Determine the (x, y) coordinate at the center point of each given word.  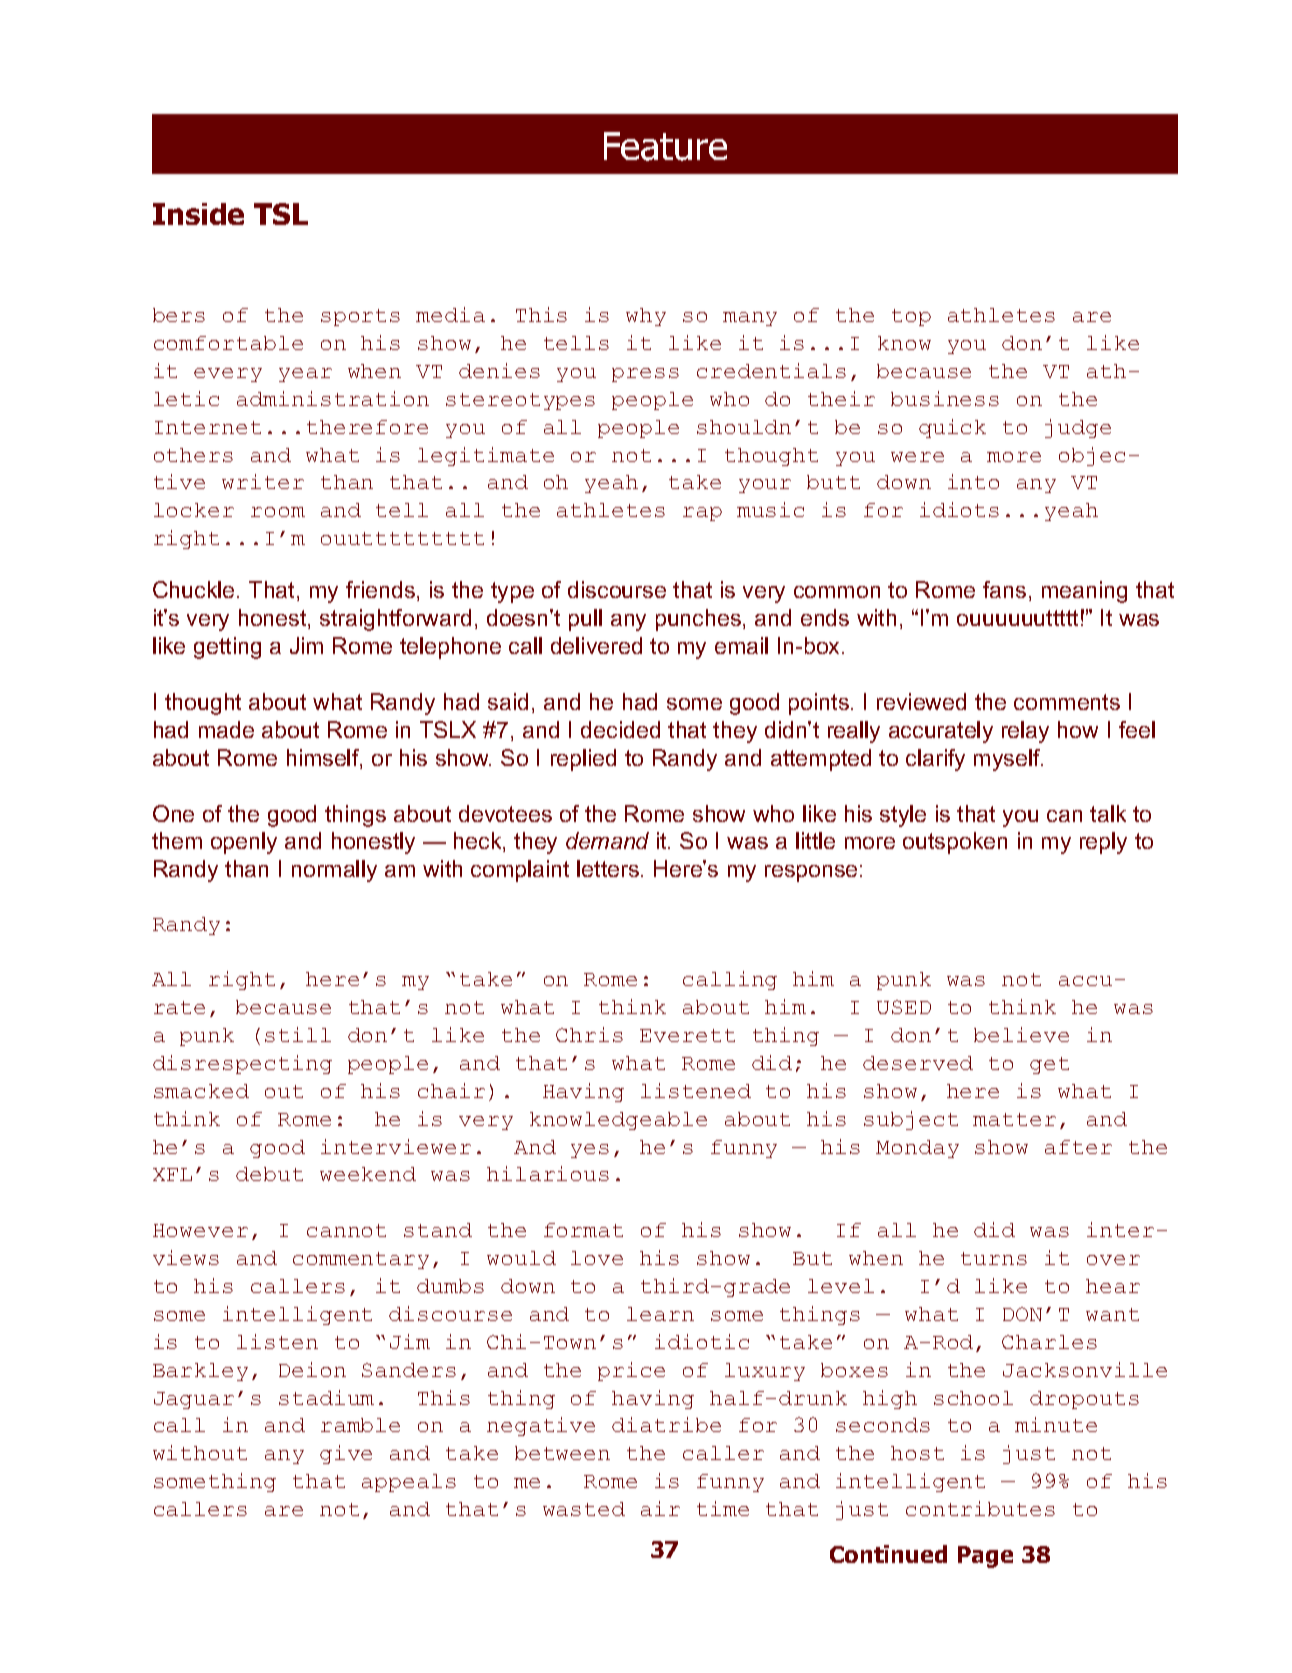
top (911, 317)
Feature (665, 146)
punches (698, 620)
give (346, 1454)
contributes (980, 1508)
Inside (198, 214)
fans (1004, 589)
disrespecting (242, 1064)
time (723, 1508)
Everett (687, 1035)
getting (227, 648)
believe (1021, 1034)
